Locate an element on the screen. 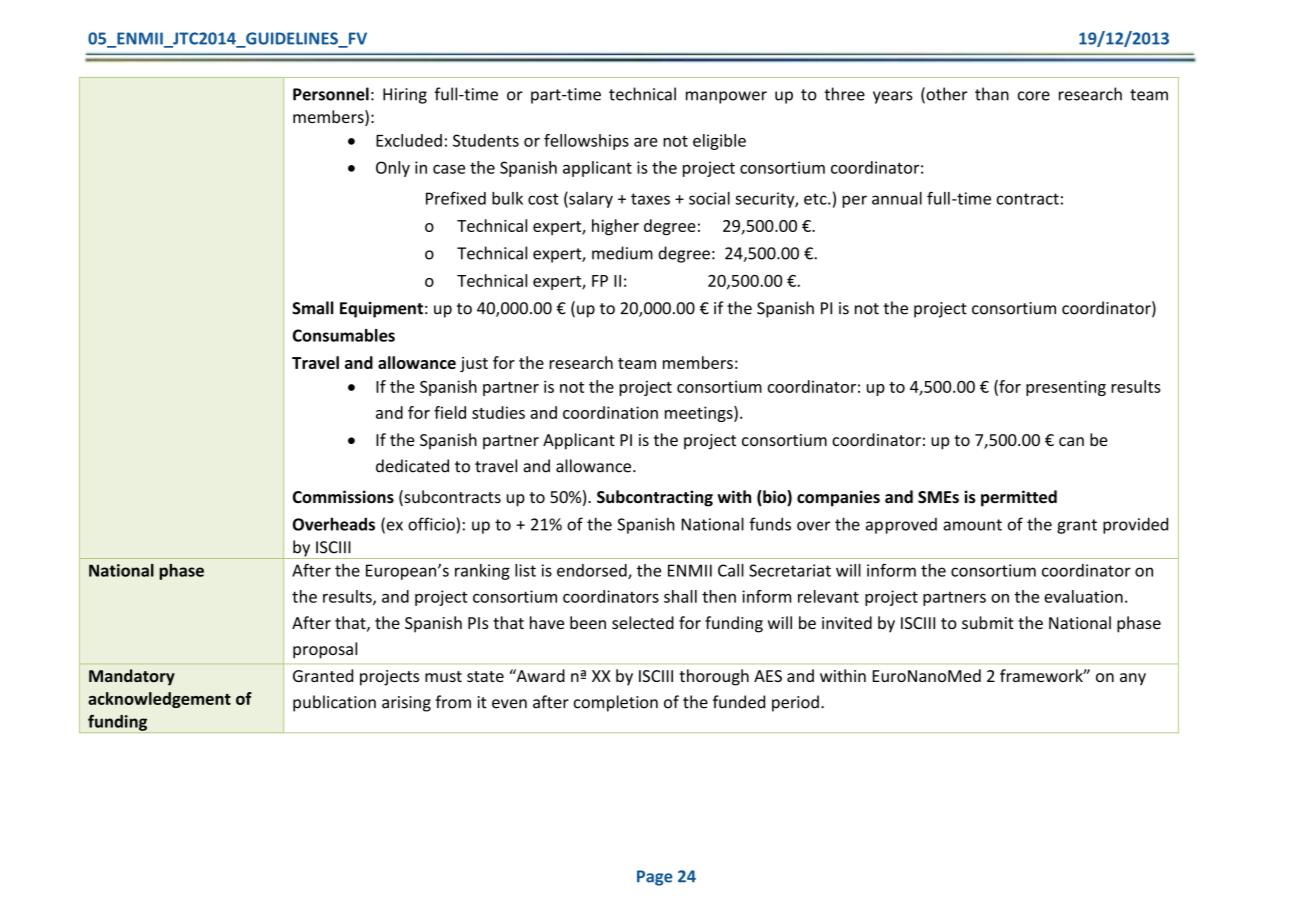  Personnel is located at coordinates (331, 94).
